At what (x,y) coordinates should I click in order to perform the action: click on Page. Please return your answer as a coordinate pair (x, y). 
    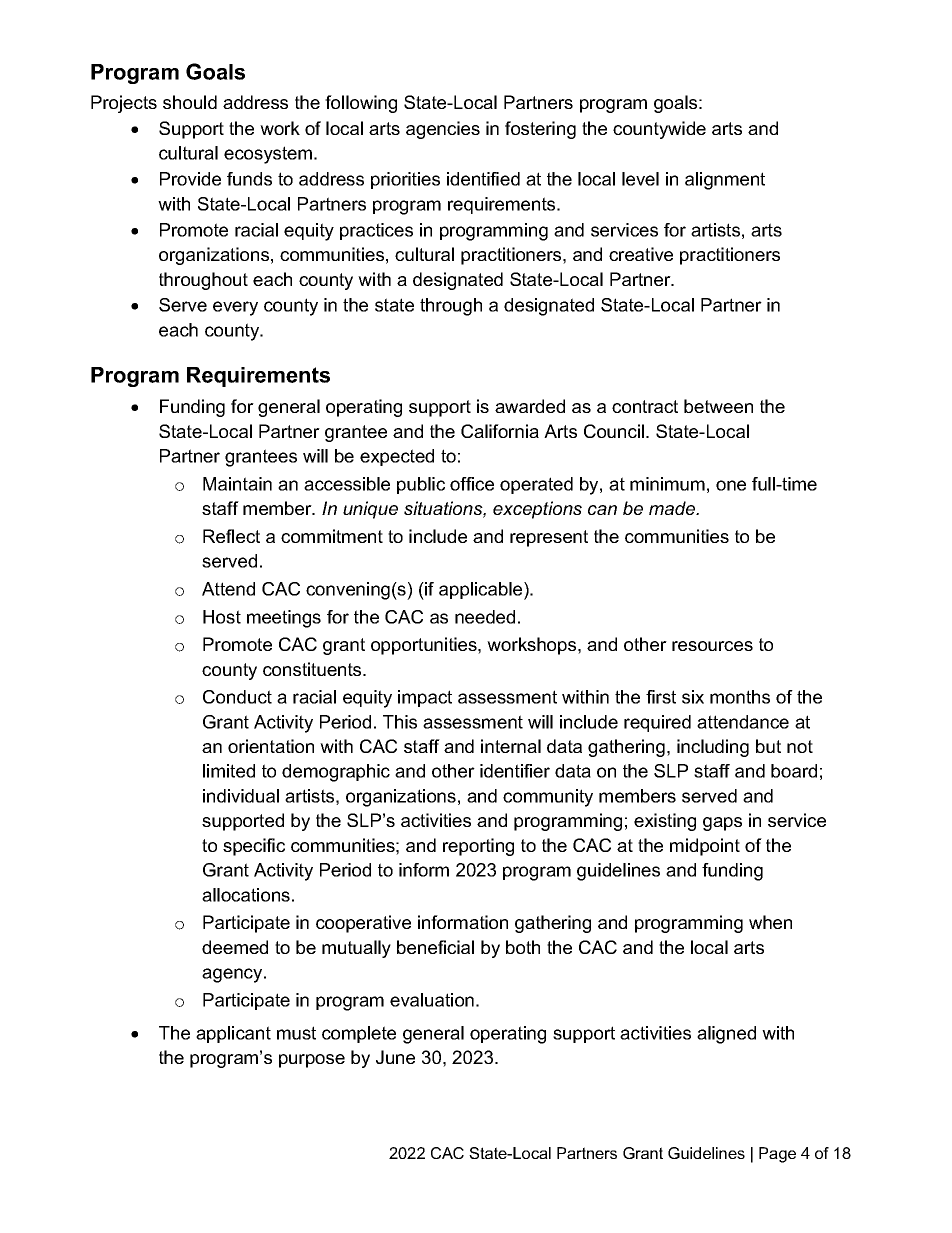
    Looking at the image, I should click on (777, 1155).
